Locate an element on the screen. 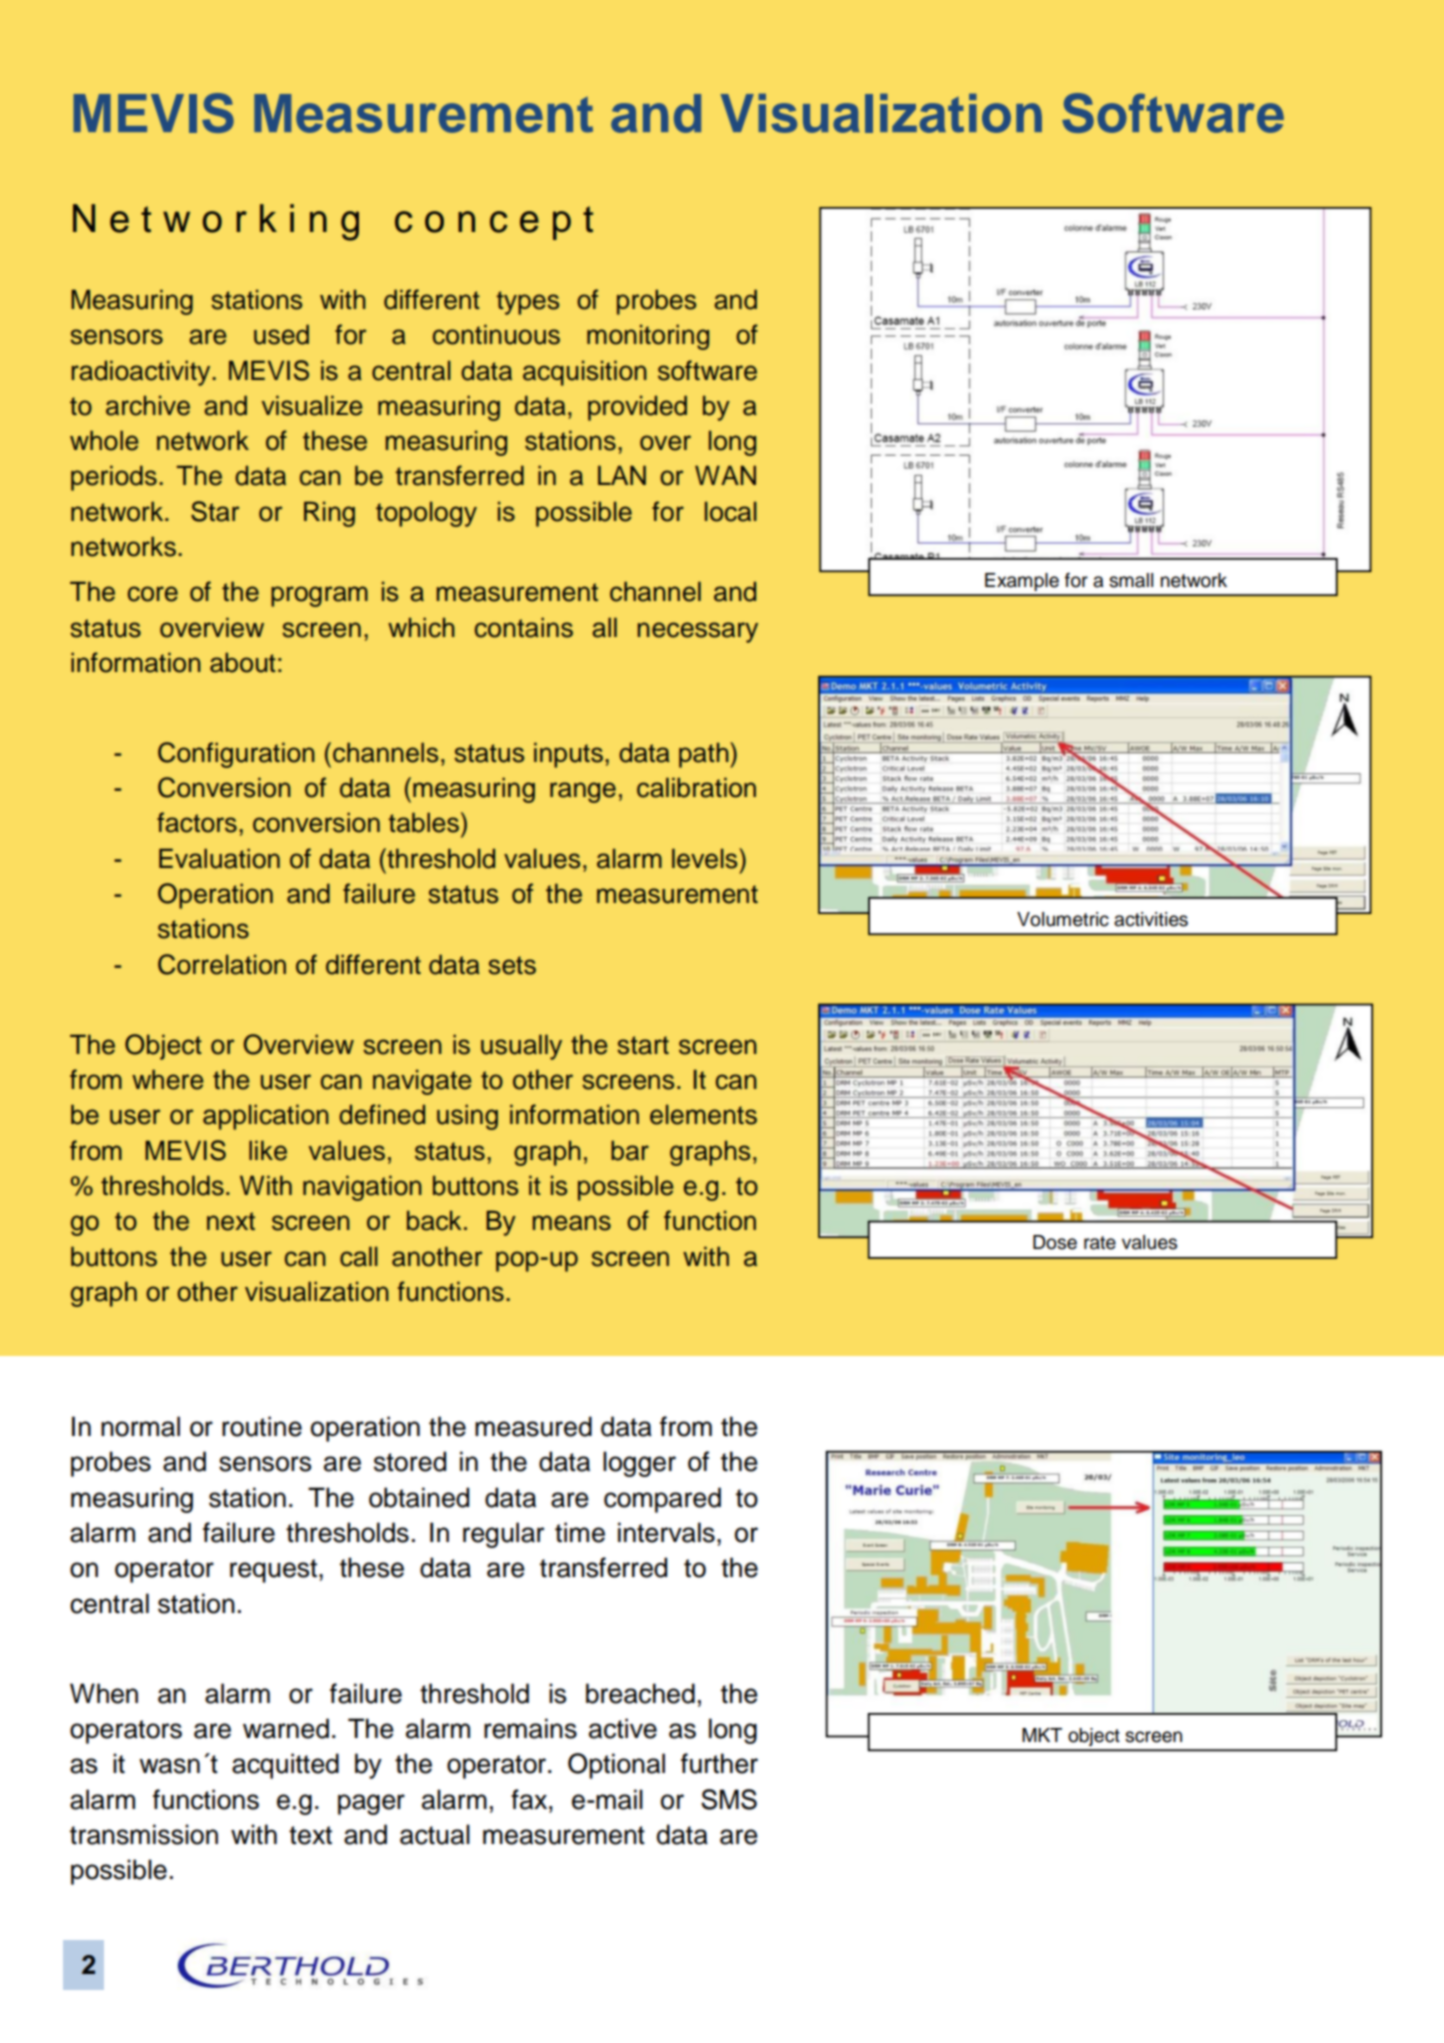 The image size is (1444, 2043). acquisition is located at coordinates (585, 373).
